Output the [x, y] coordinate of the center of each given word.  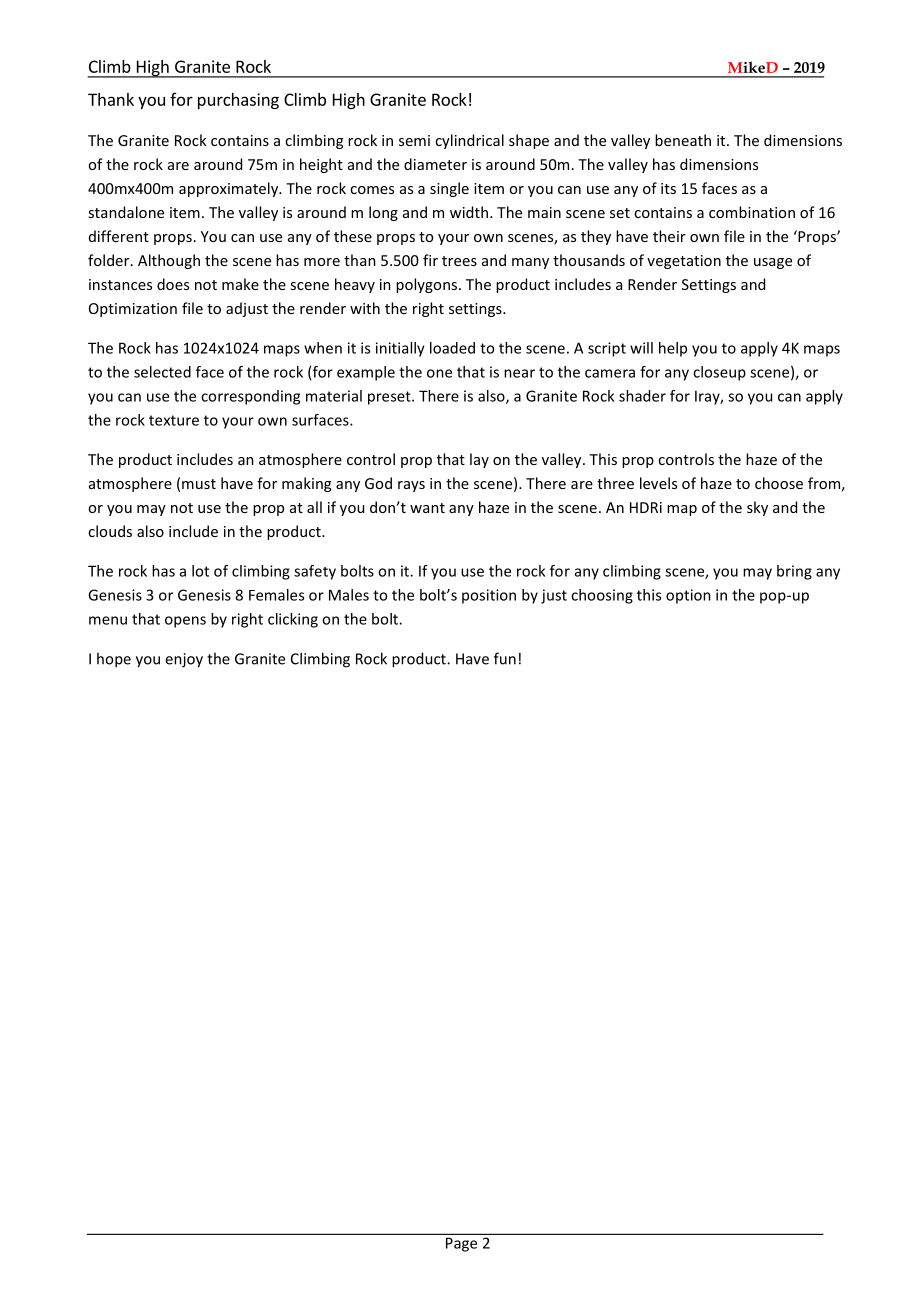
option [688, 596]
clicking [293, 620]
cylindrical [469, 141]
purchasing [238, 101]
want [427, 508]
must [199, 484]
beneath [683, 140]
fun [505, 658]
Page [461, 1245]
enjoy [184, 660]
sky [757, 508]
